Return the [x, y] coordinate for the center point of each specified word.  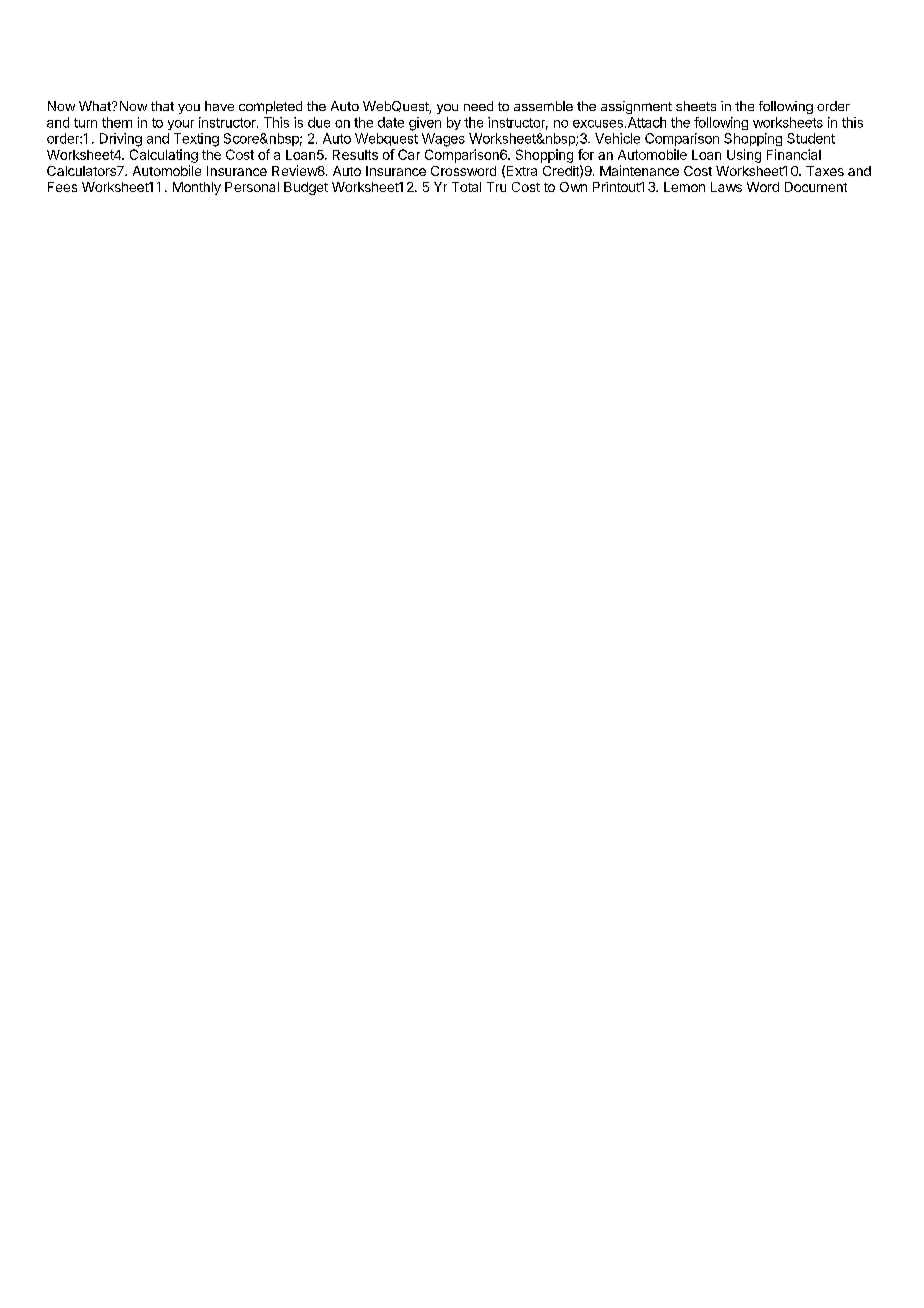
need [478, 106]
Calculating [164, 156]
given [425, 124]
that [162, 106]
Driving [121, 140]
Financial [794, 154]
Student [811, 138]
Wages [443, 140]
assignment [636, 107]
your [181, 125]
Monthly [197, 188]
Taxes [825, 171]
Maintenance [639, 170]
